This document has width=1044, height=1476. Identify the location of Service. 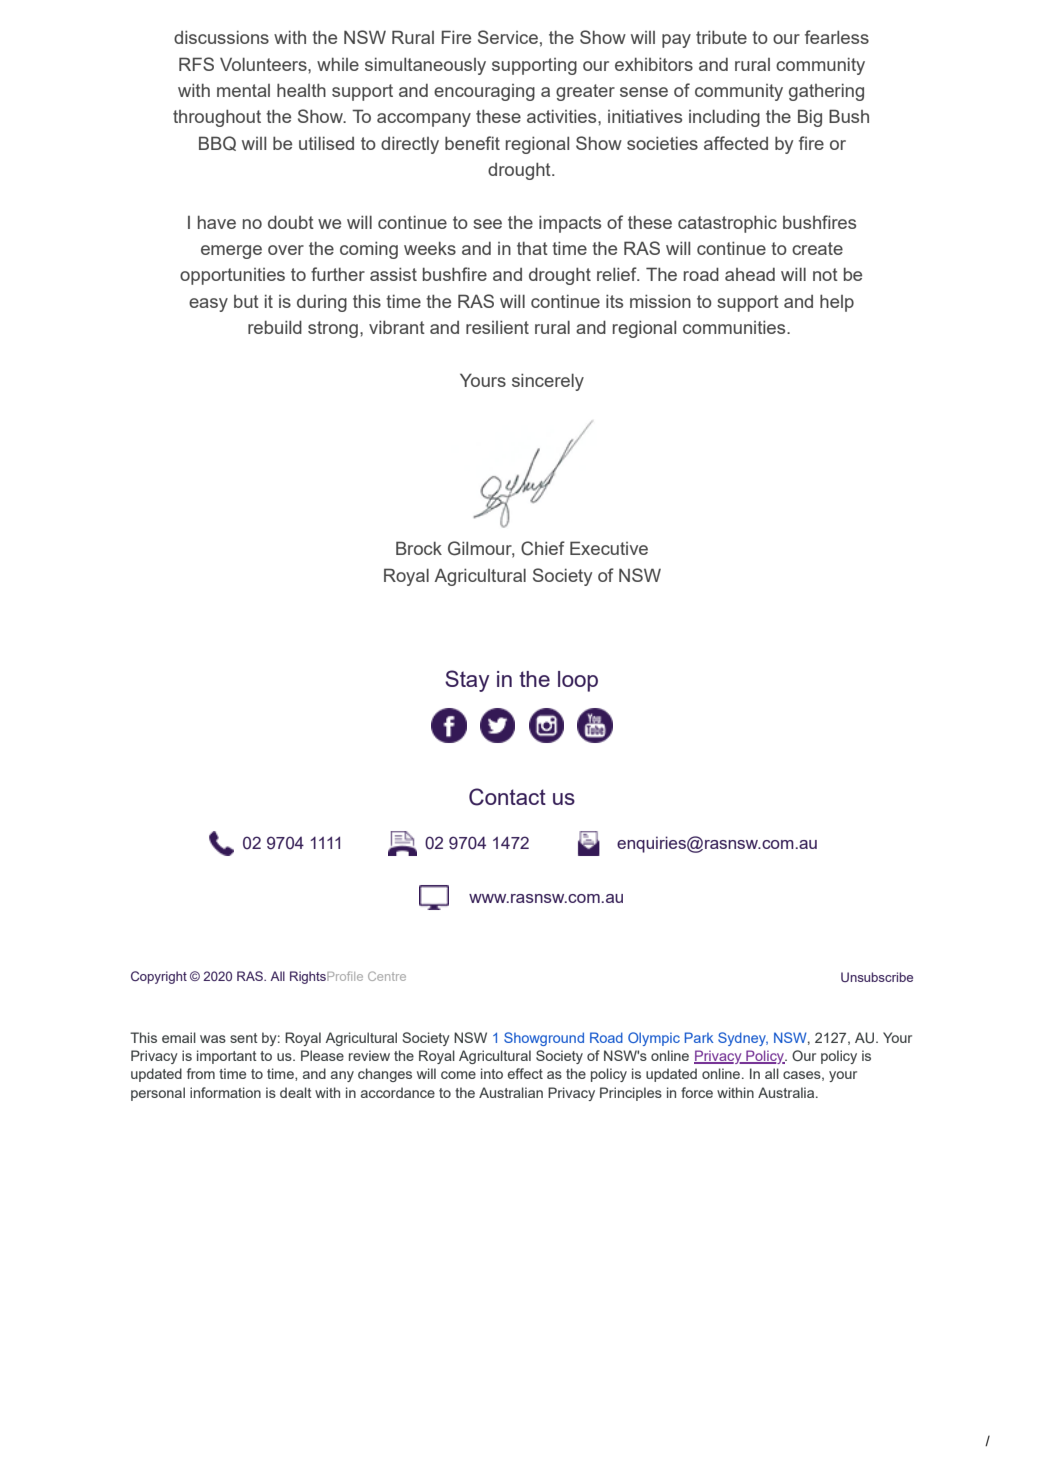
(508, 37).
